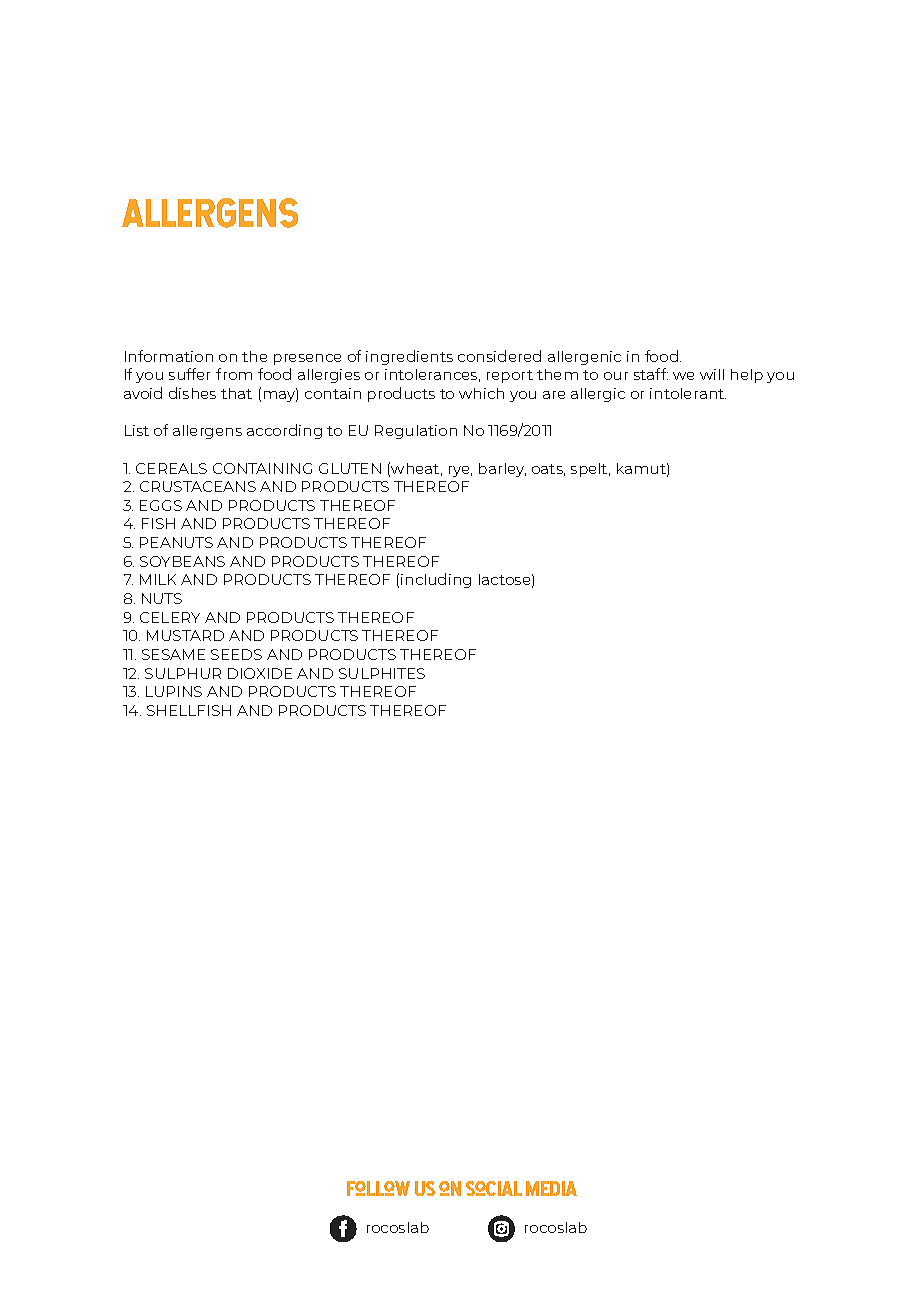 The height and width of the screenshot is (1308, 924). What do you see at coordinates (189, 374) in the screenshot?
I see `suffer` at bounding box center [189, 374].
